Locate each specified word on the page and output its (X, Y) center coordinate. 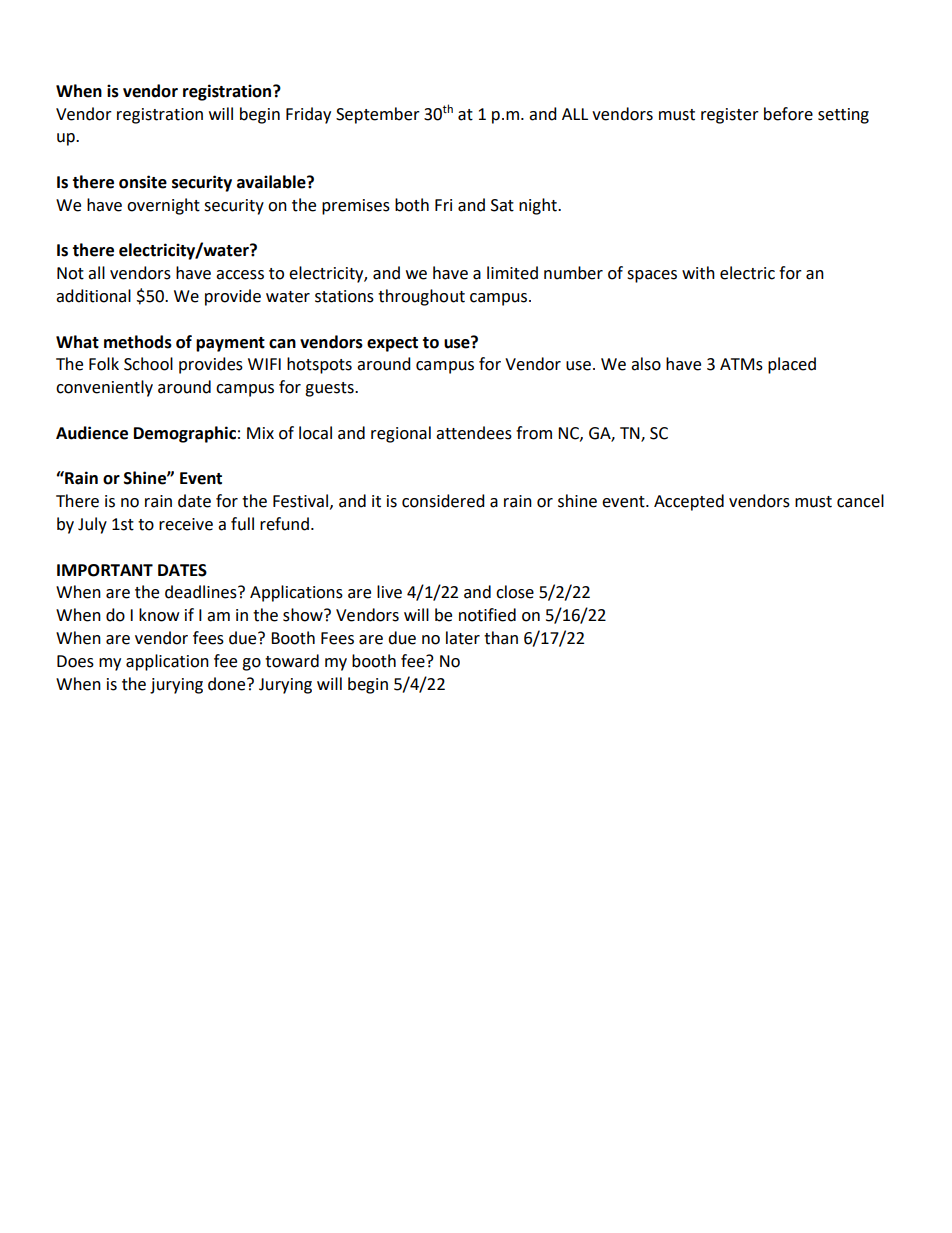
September (378, 115)
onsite (143, 182)
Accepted (689, 502)
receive (186, 524)
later (463, 638)
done (228, 684)
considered (443, 501)
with (698, 273)
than (501, 638)
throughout (421, 297)
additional (93, 296)
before (788, 114)
